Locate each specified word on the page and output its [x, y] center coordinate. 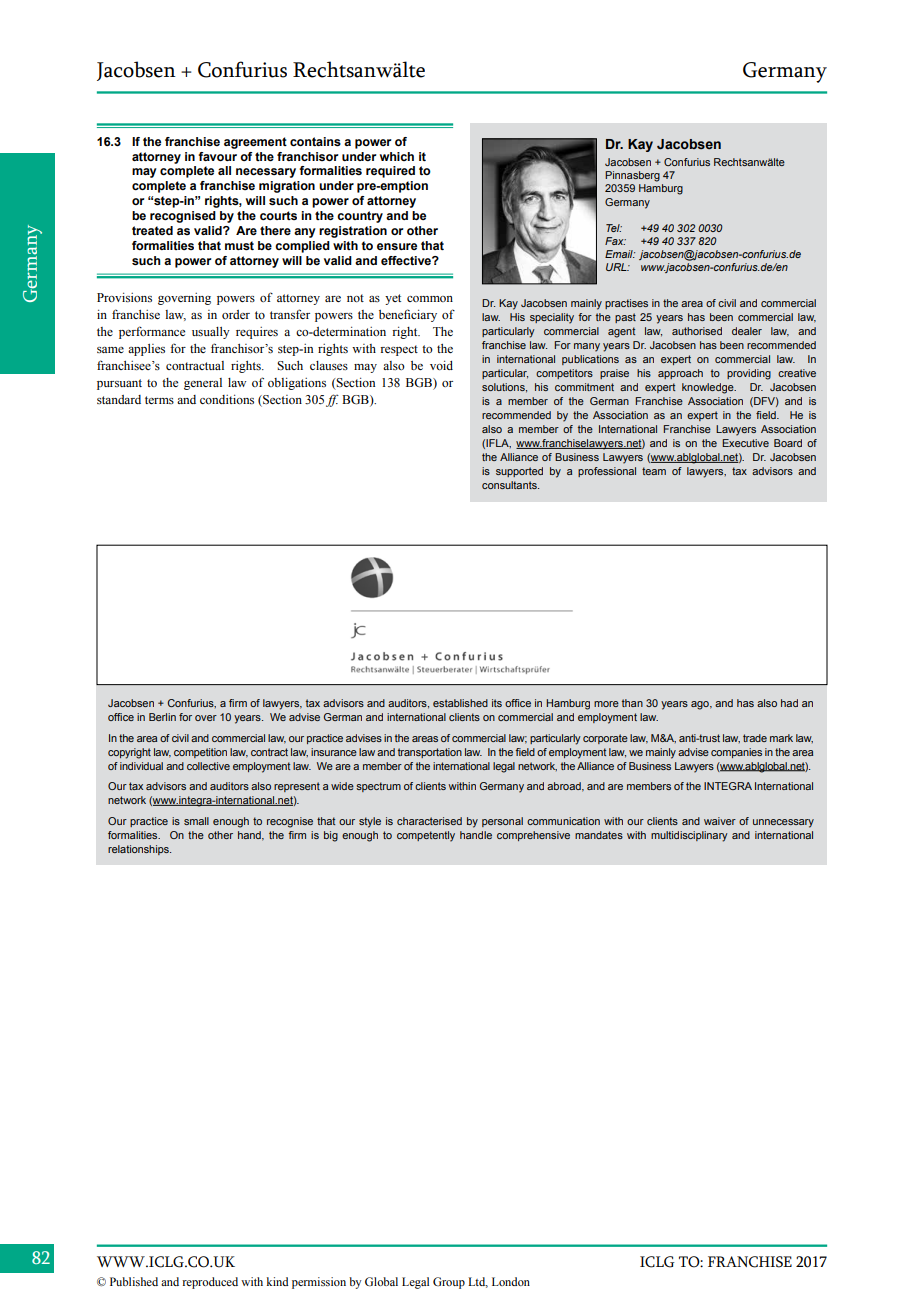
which [397, 156]
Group [449, 1283]
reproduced [210, 1283]
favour [217, 156]
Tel [614, 228]
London [511, 1281]
